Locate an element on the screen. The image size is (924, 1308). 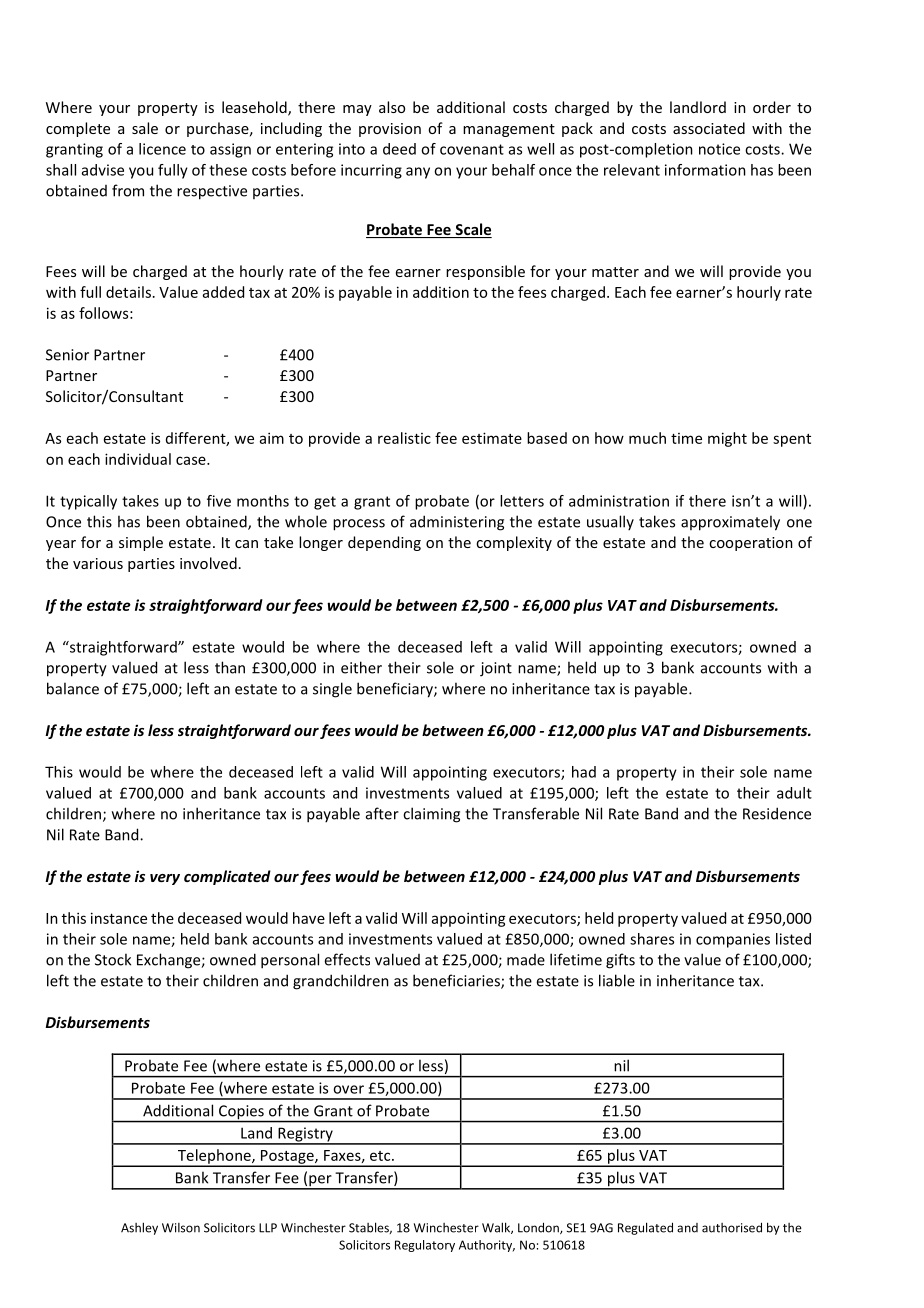
Residence is located at coordinates (777, 813).
